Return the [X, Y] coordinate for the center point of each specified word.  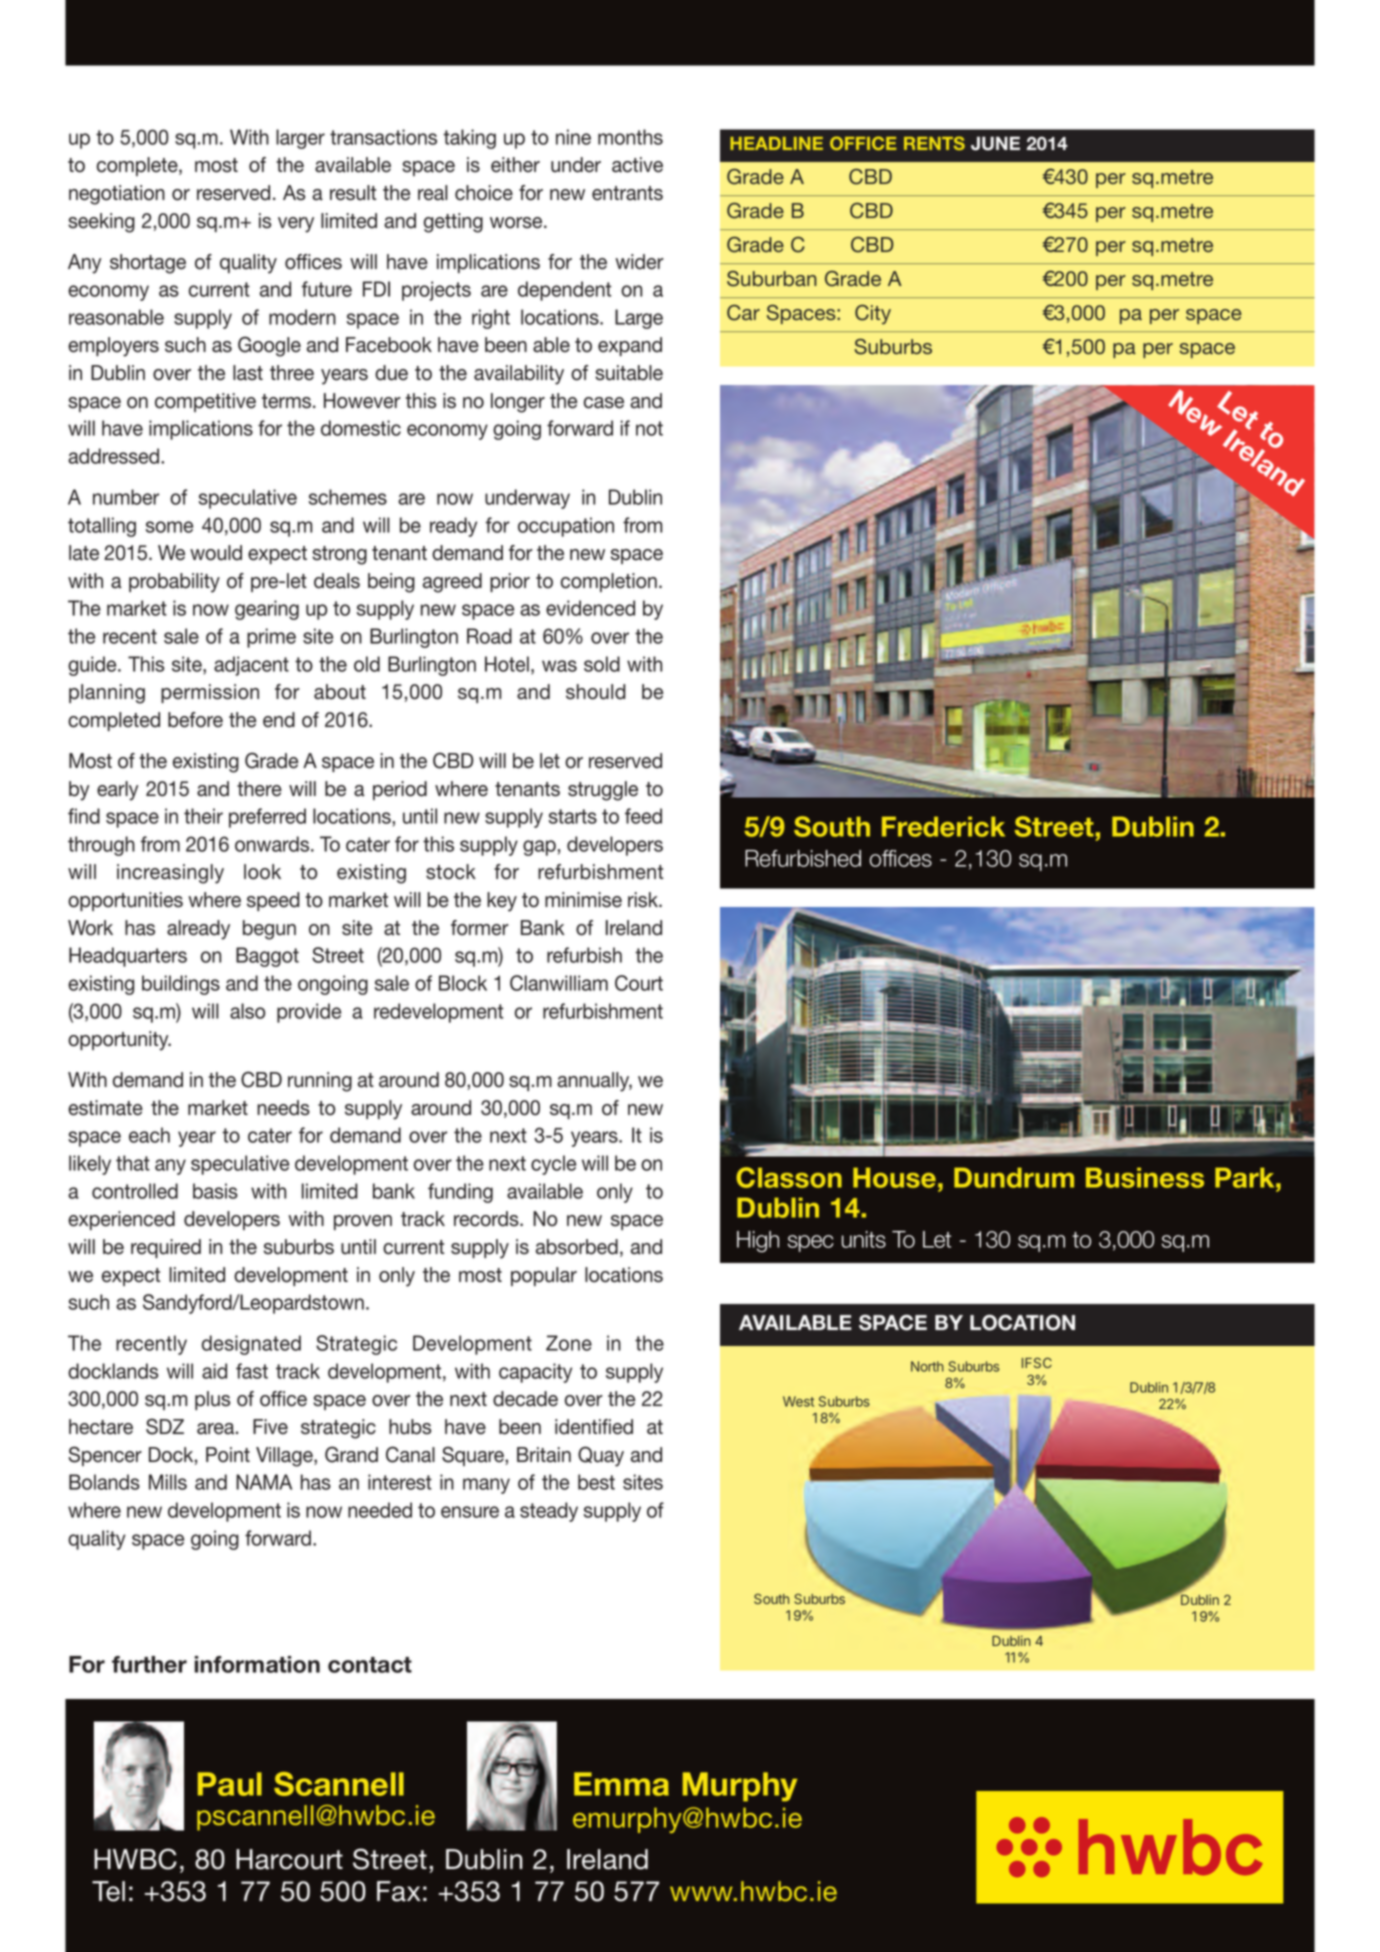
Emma [621, 1784]
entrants [627, 193]
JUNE [995, 143]
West [798, 1401]
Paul [230, 1784]
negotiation [117, 195]
